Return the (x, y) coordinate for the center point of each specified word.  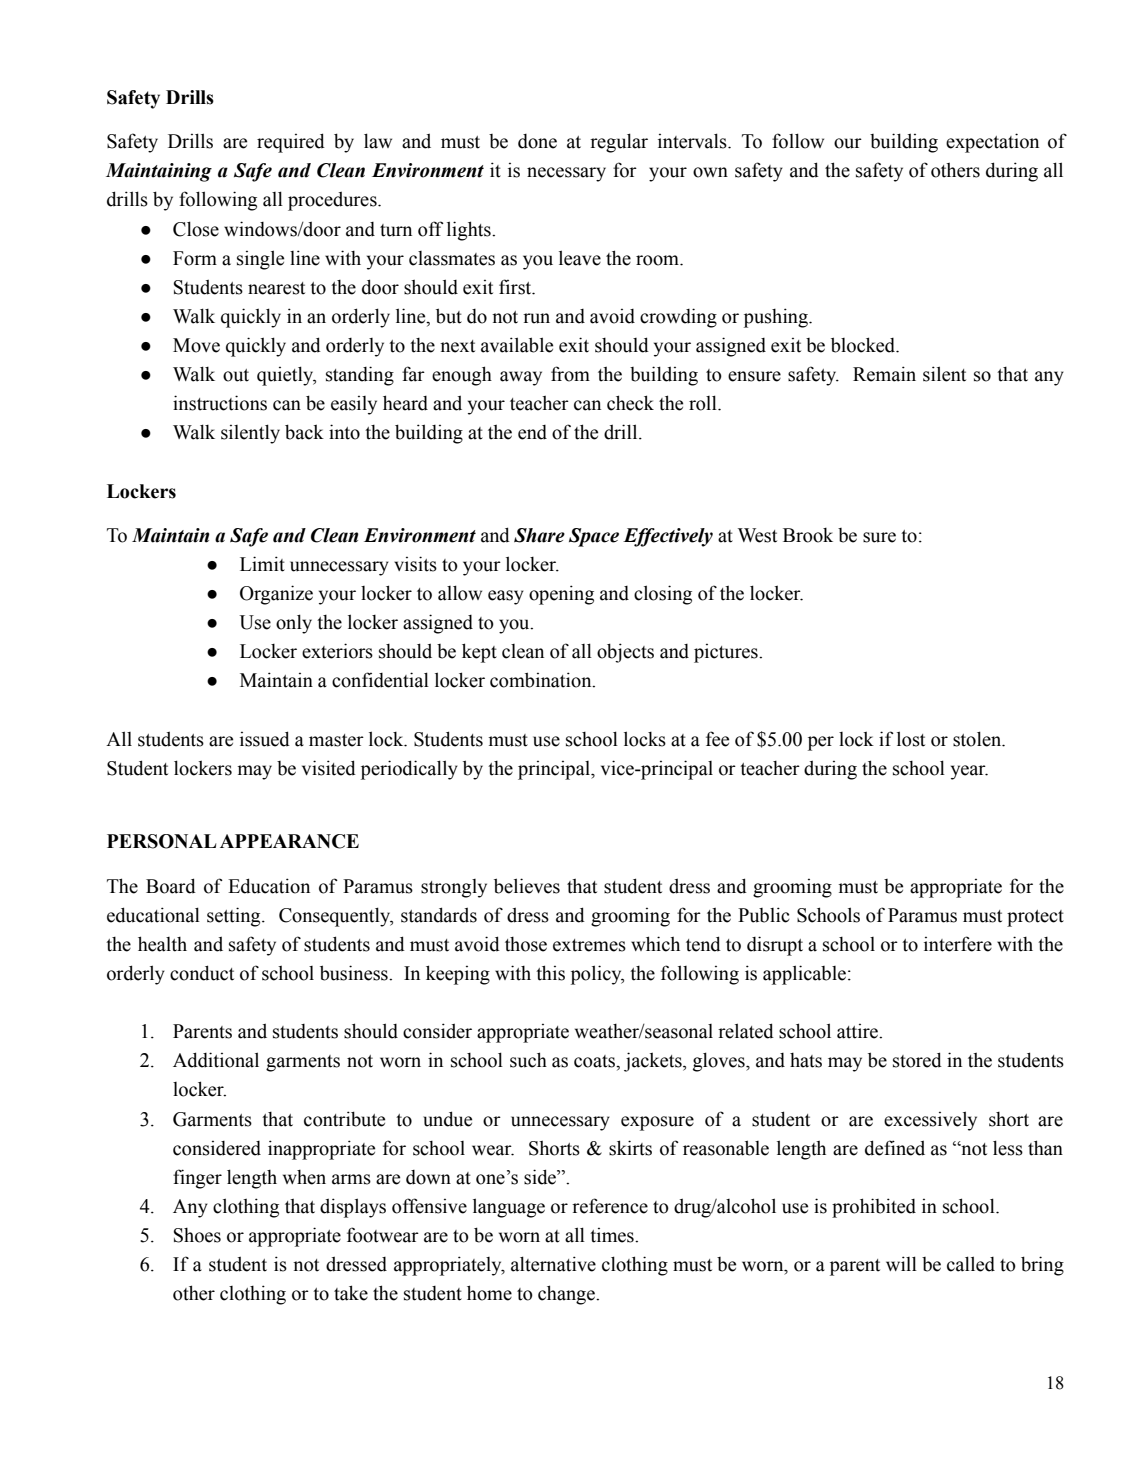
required (291, 143)
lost (911, 739)
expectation (992, 143)
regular (619, 143)
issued (265, 739)
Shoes (197, 1235)
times (613, 1235)
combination (542, 680)
